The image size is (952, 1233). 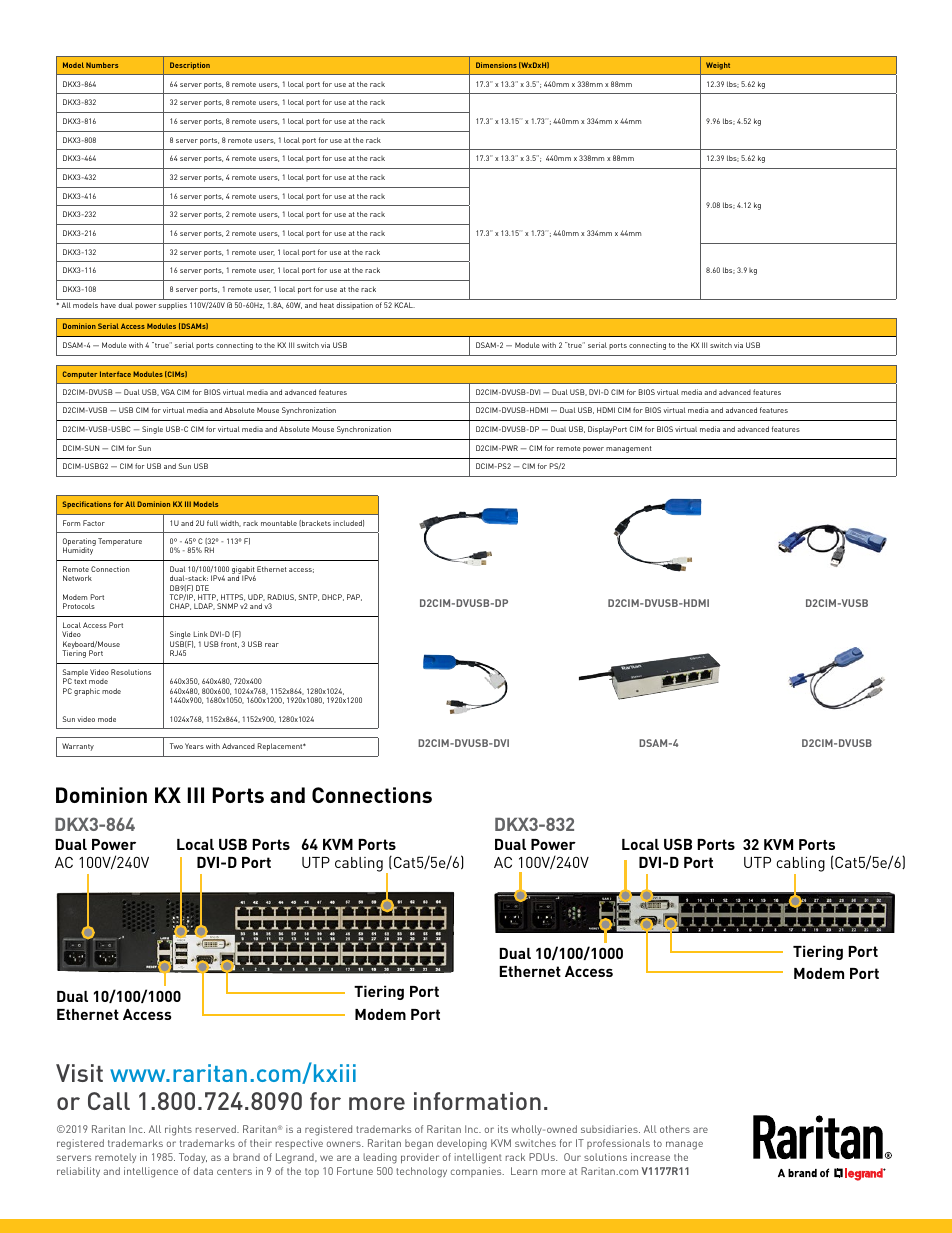 What do you see at coordinates (419, 1144) in the page?
I see `began` at bounding box center [419, 1144].
